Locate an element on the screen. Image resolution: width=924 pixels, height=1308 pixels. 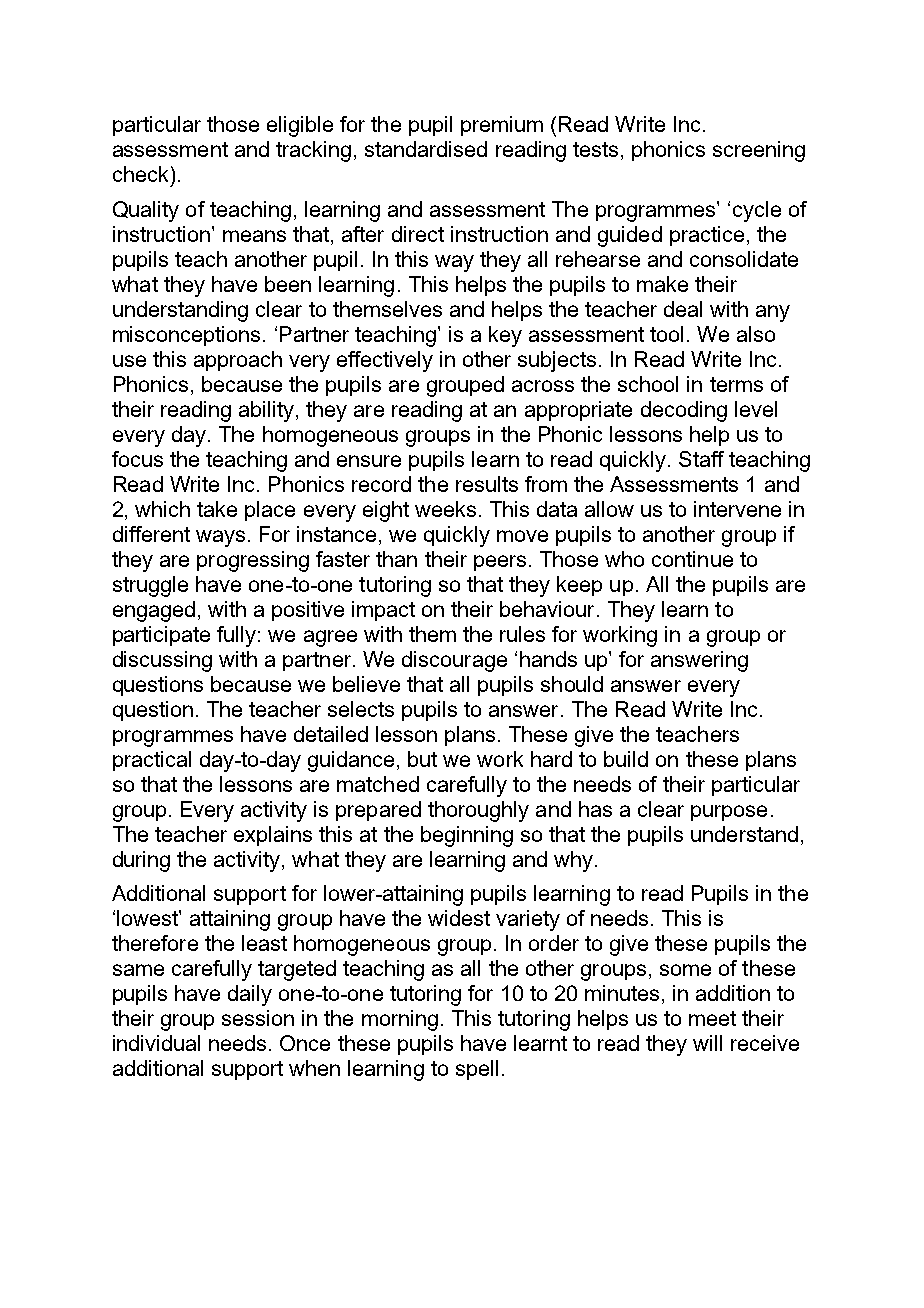
spell is located at coordinates (477, 1070).
